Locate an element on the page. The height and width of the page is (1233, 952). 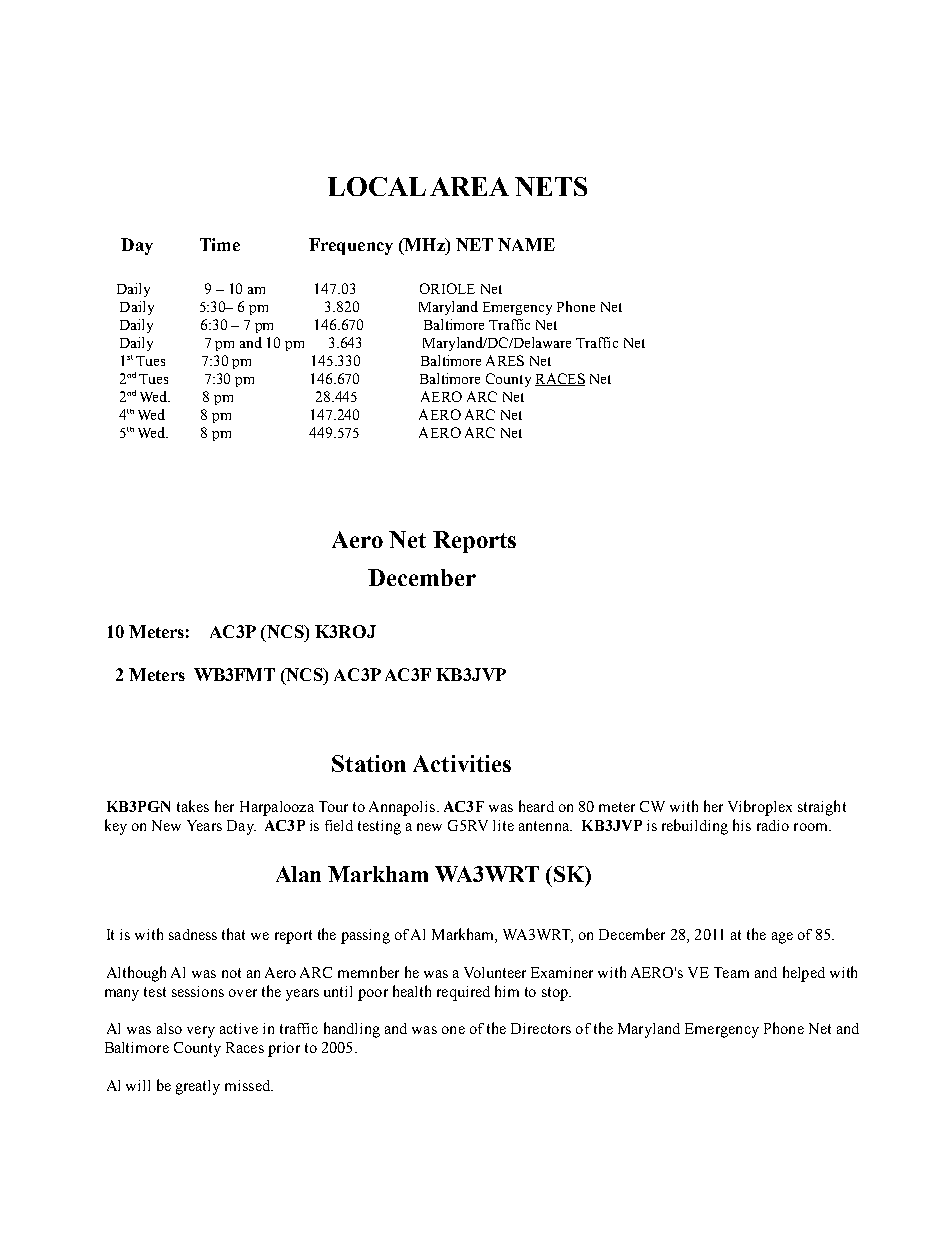
NAME is located at coordinates (526, 244).
